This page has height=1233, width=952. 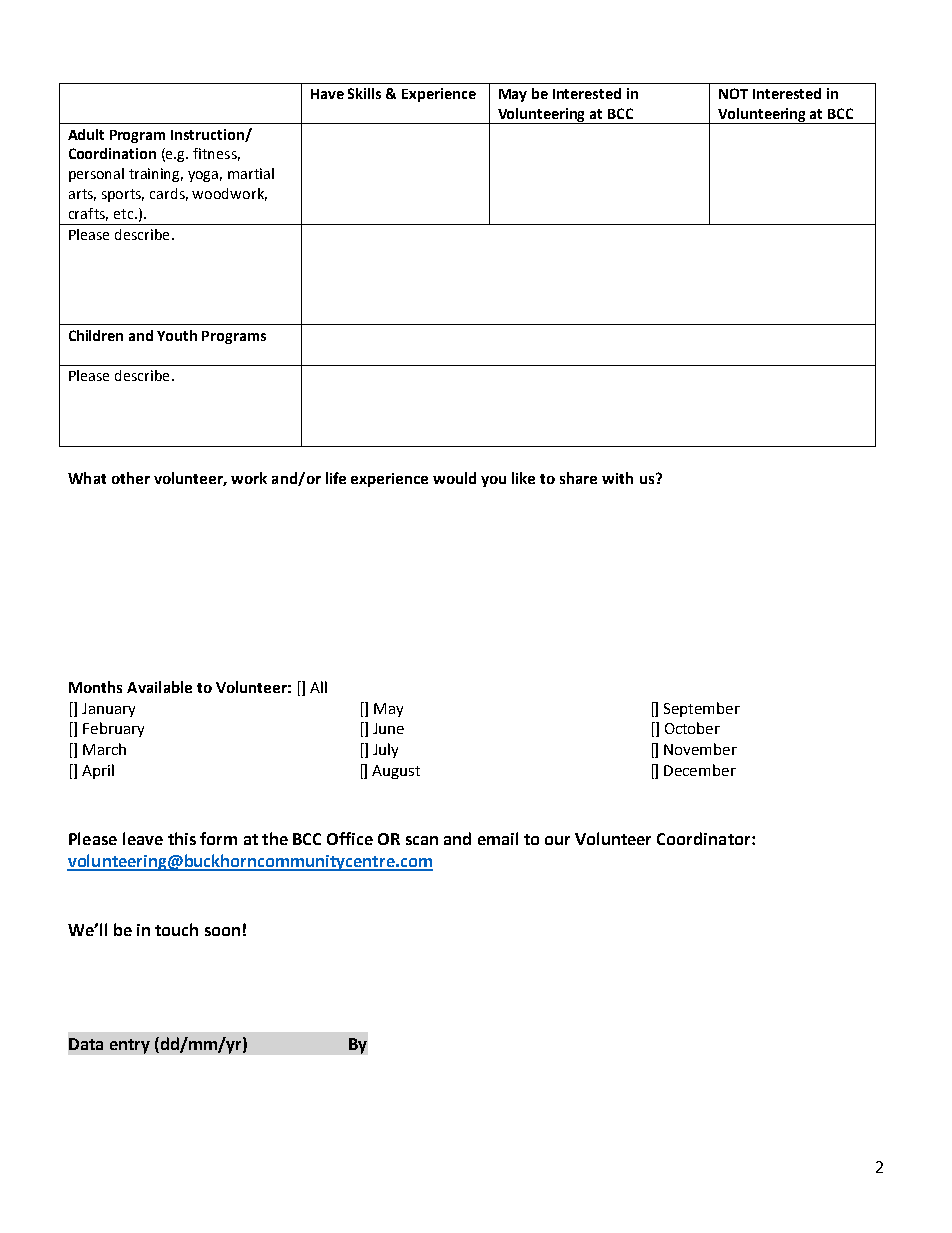 What do you see at coordinates (454, 478) in the page?
I see `would` at bounding box center [454, 478].
